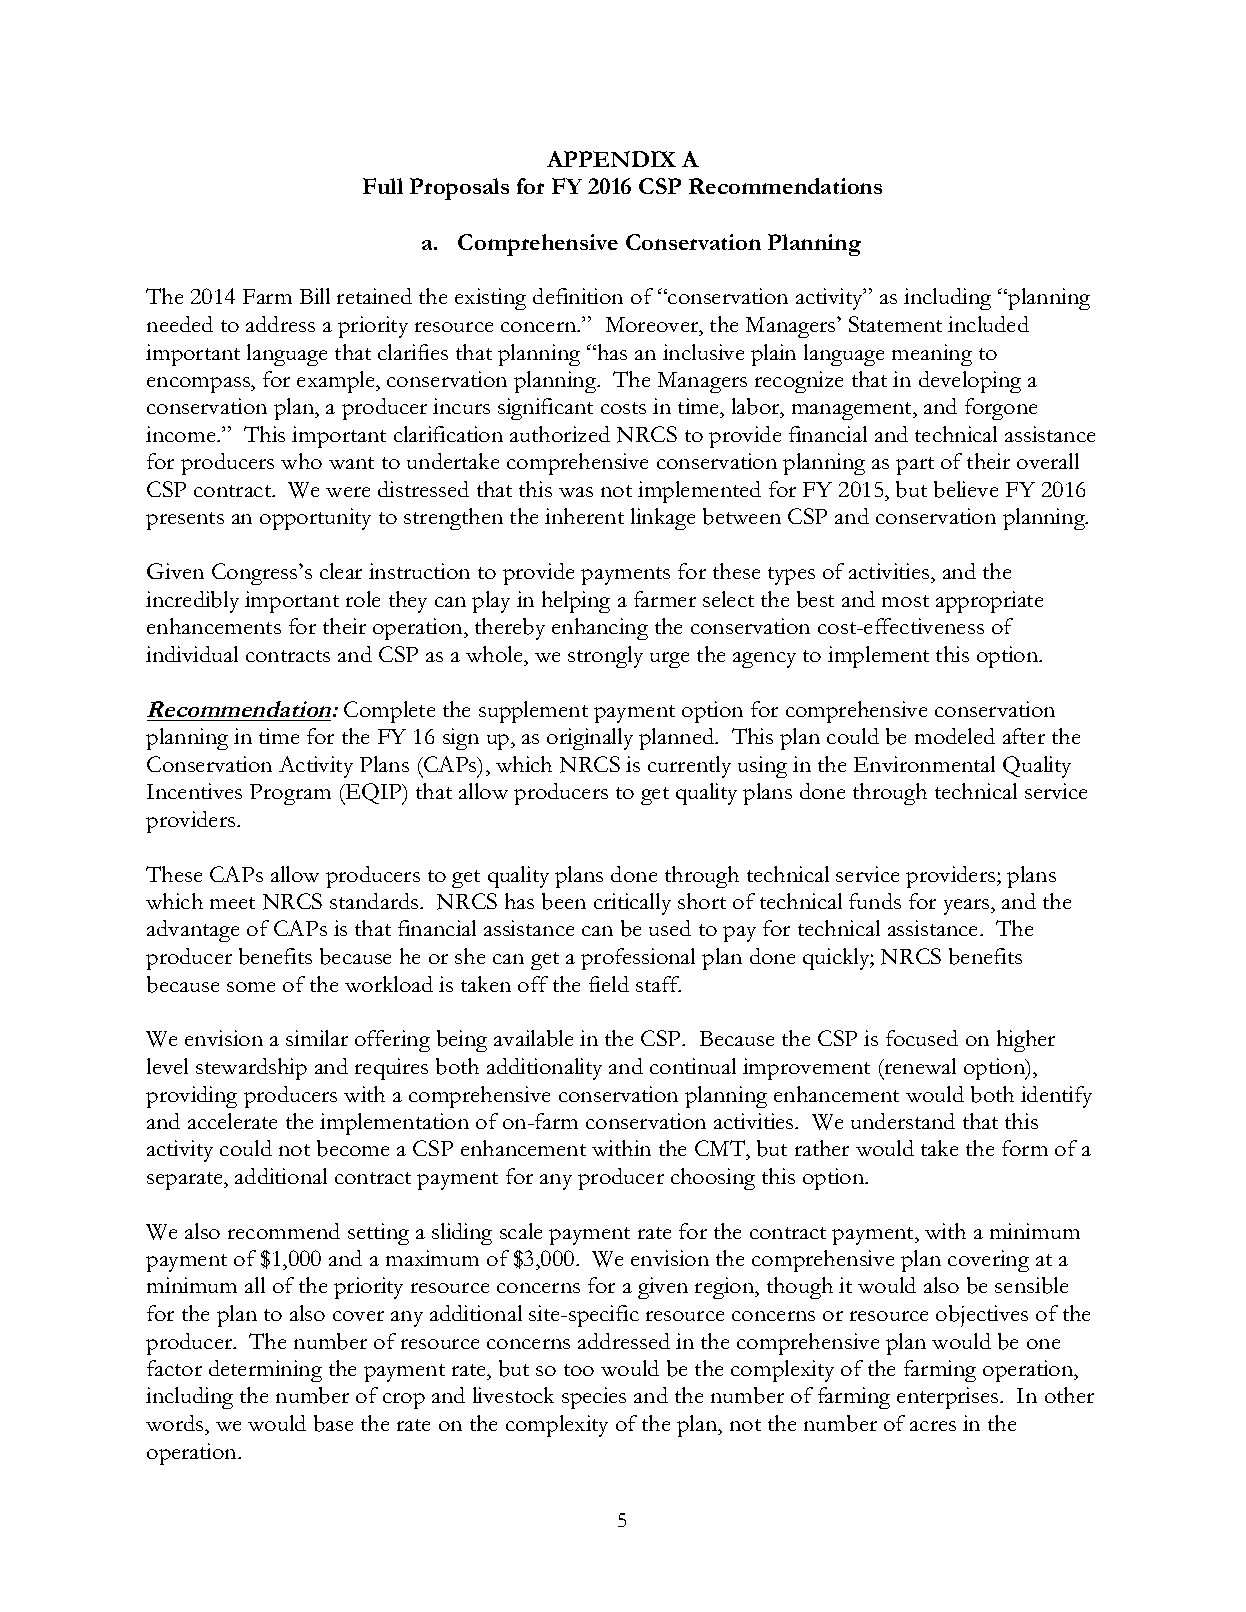 This screenshot has height=1612, width=1246. What do you see at coordinates (290, 794) in the screenshot?
I see `Program` at bounding box center [290, 794].
